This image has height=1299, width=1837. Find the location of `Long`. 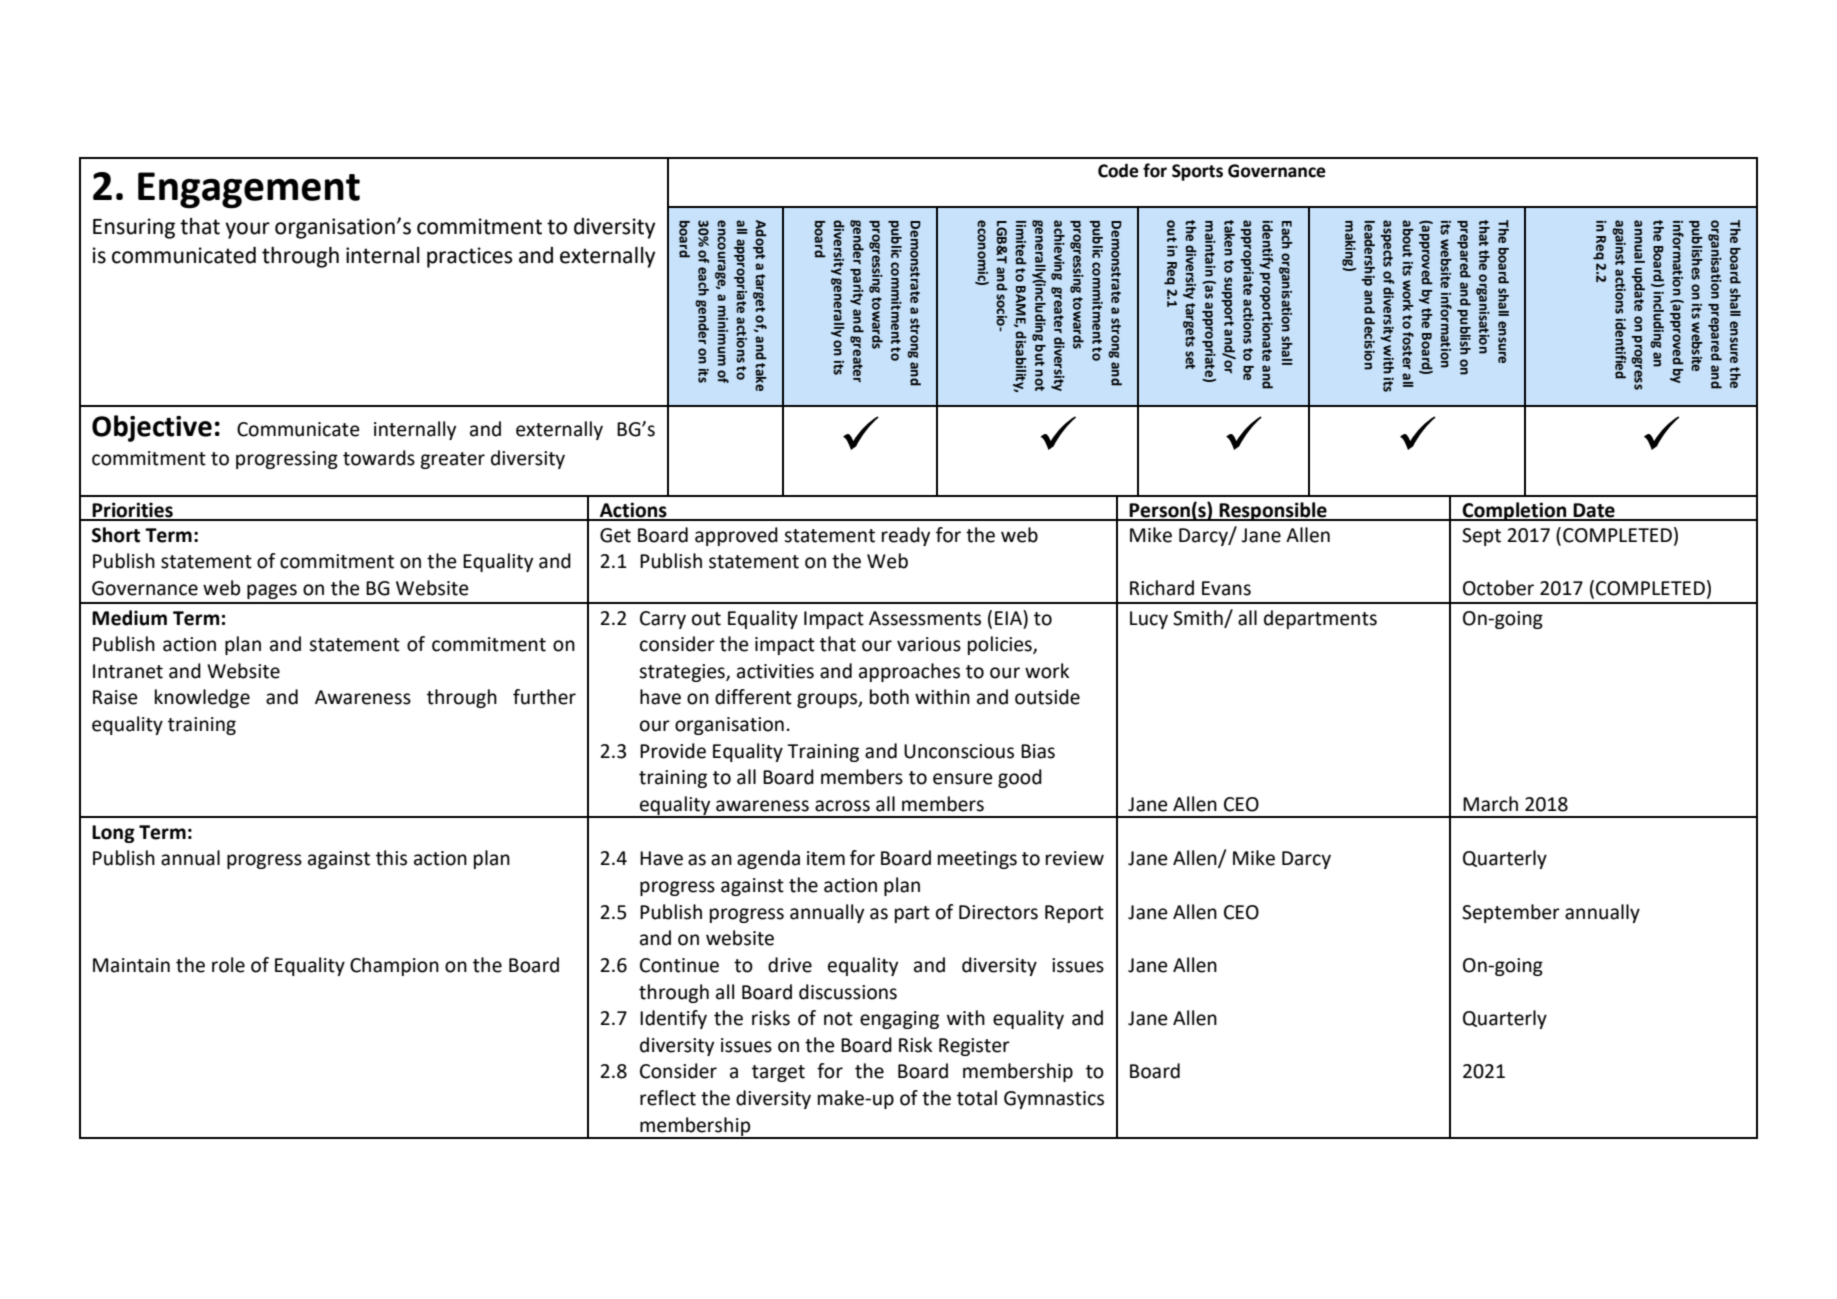

Long is located at coordinates (113, 834).
